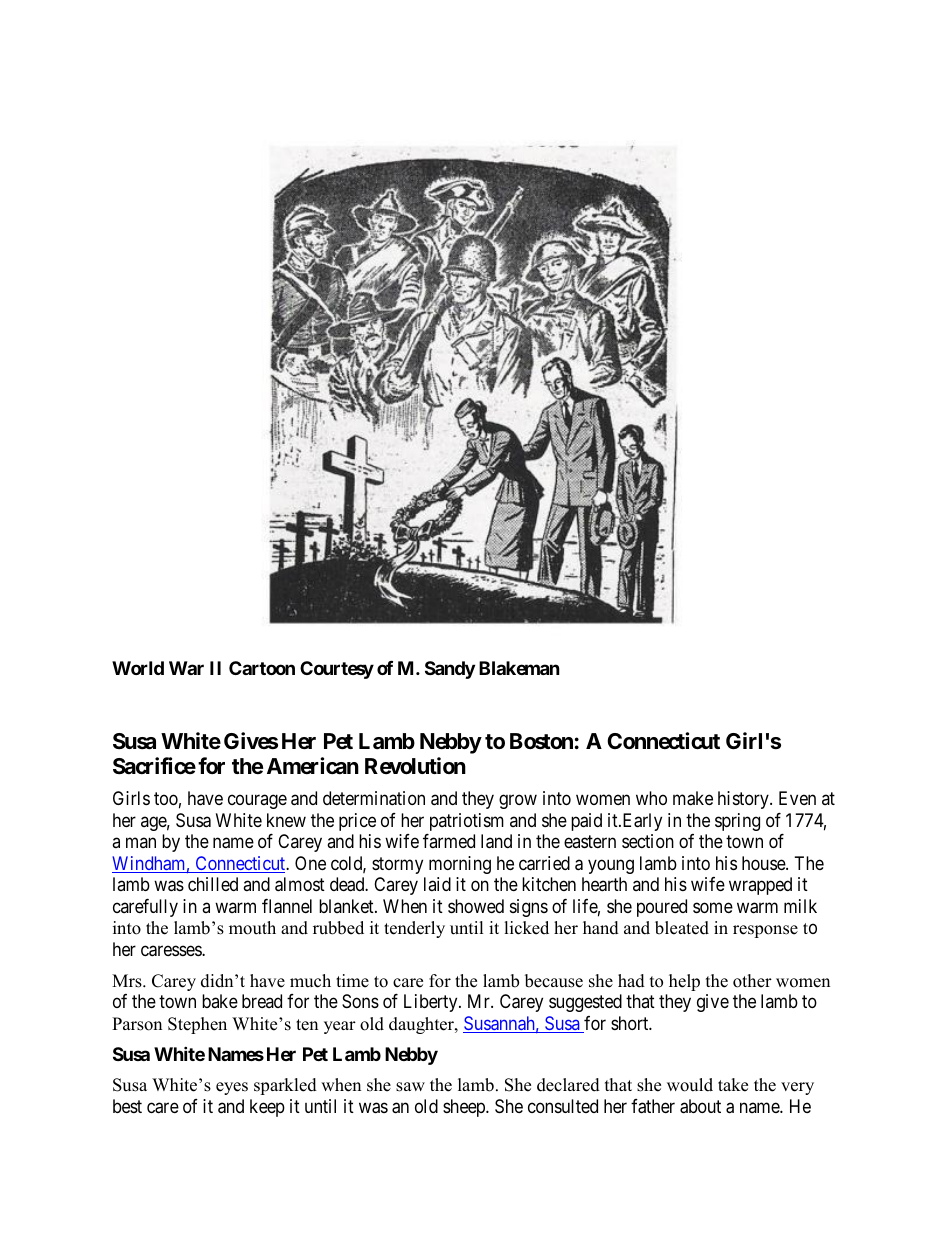 The image size is (952, 1233). What do you see at coordinates (693, 798) in the screenshot?
I see `make` at bounding box center [693, 798].
